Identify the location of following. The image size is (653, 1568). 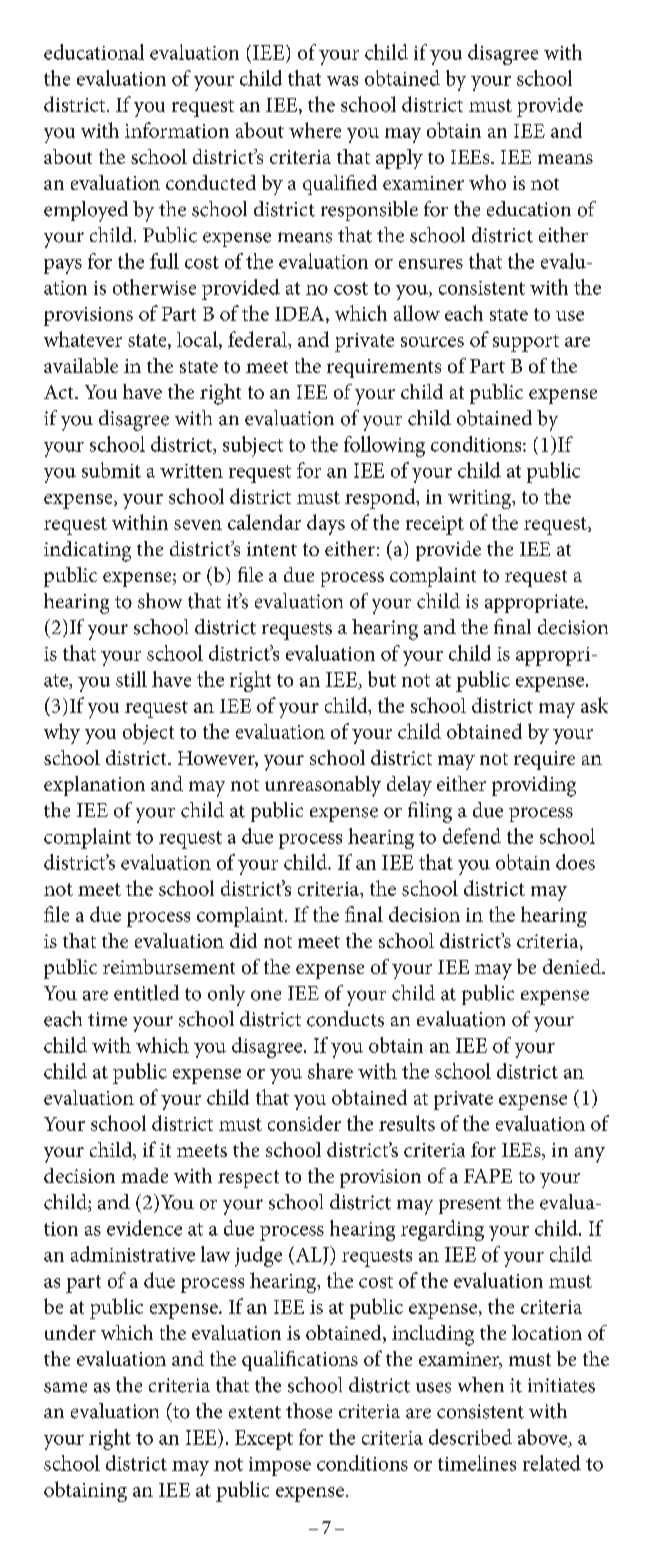
(384, 446).
